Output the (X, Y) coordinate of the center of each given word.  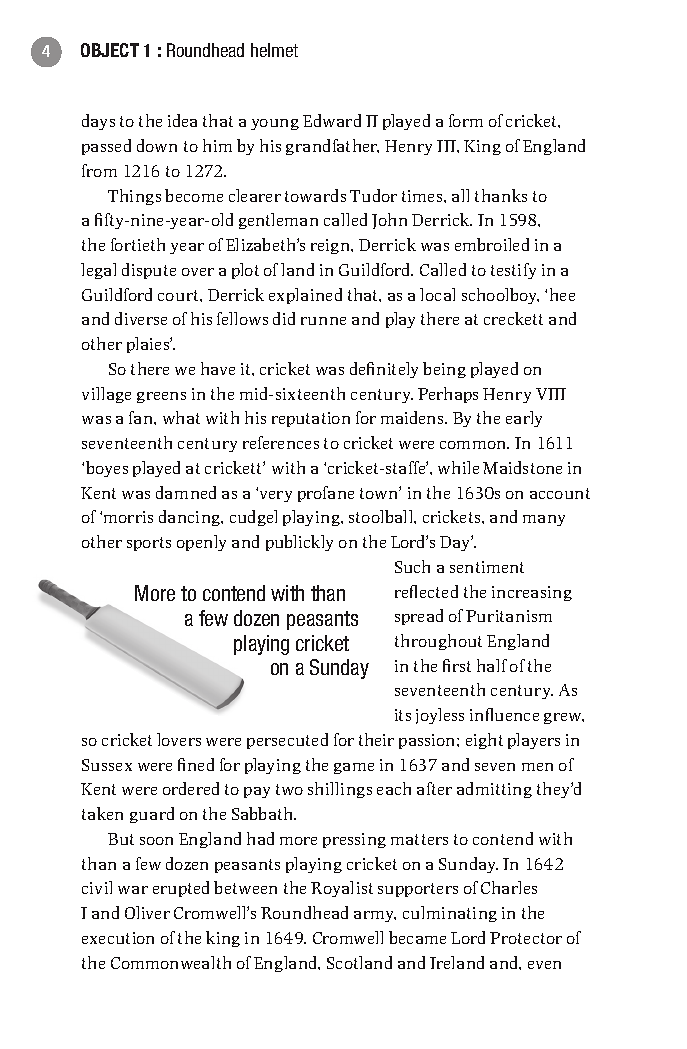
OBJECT (110, 50)
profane (326, 494)
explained (305, 296)
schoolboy (500, 296)
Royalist (342, 889)
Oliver (147, 912)
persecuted (287, 741)
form (466, 120)
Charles (509, 887)
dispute (149, 271)
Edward (332, 120)
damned (186, 492)
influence (504, 714)
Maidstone (522, 467)
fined (196, 764)
